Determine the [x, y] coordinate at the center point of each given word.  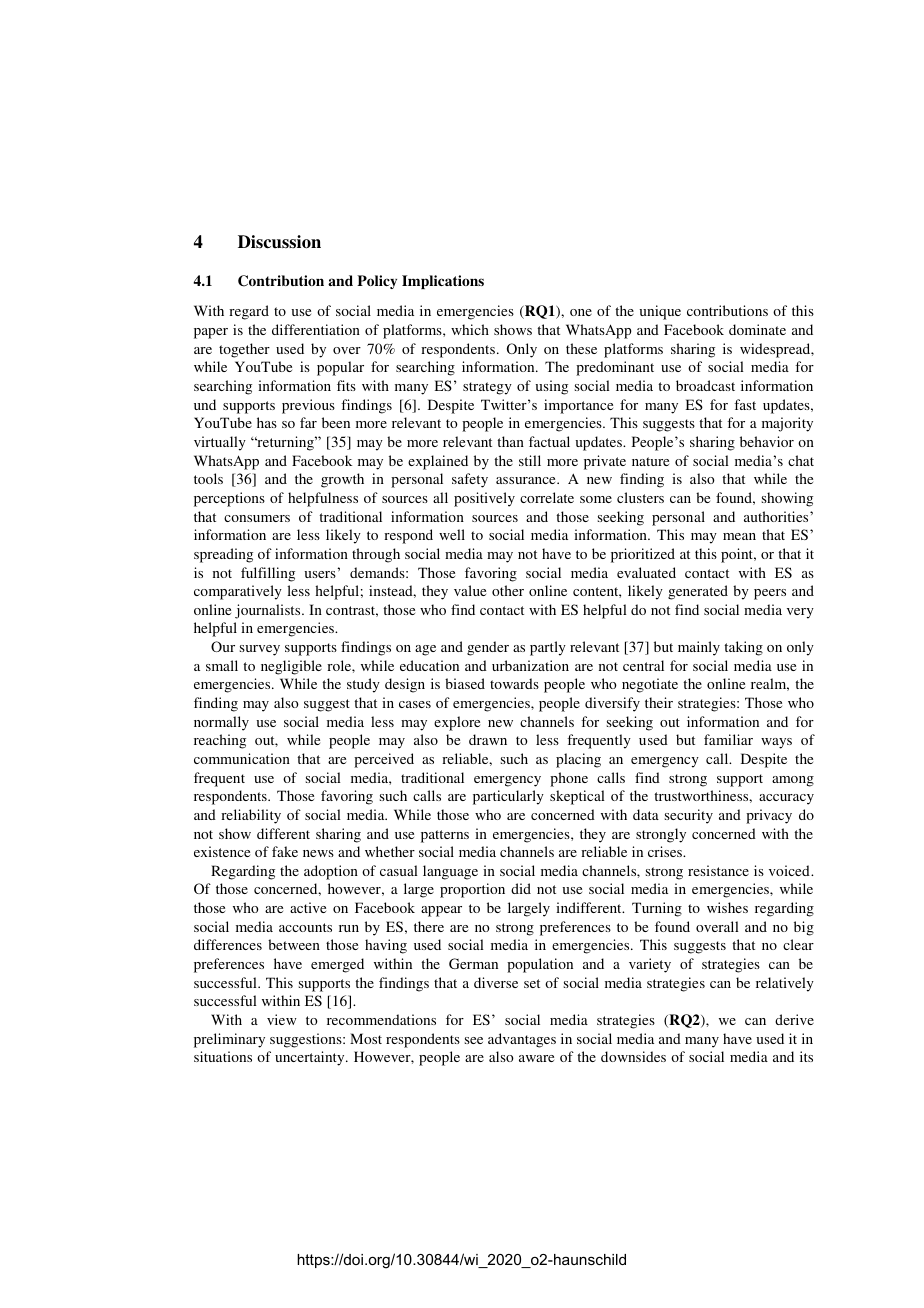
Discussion [279, 242]
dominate [757, 329]
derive [794, 1019]
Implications [443, 282]
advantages [522, 1040]
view [282, 1019]
